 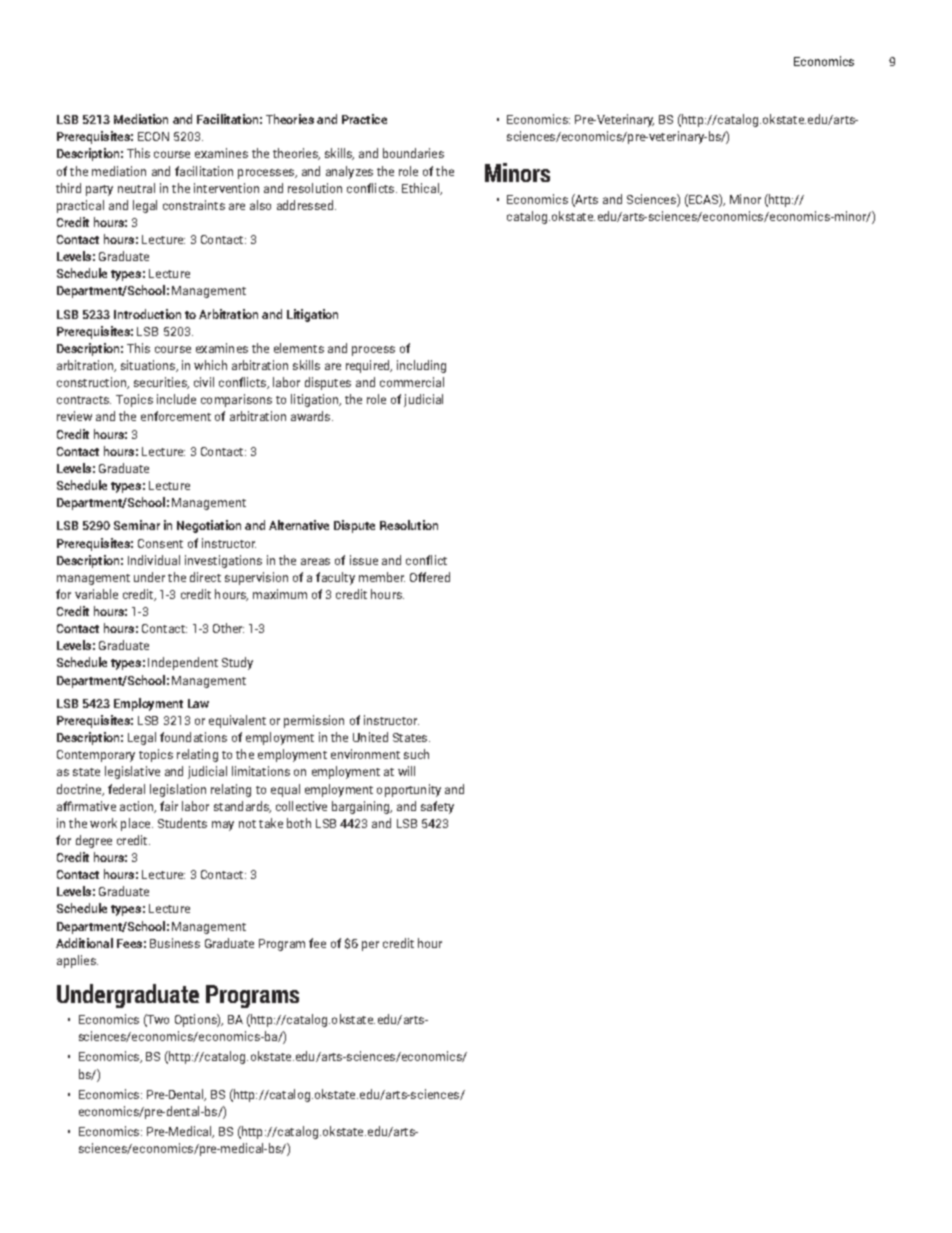 What do you see at coordinates (137, 525) in the screenshot?
I see `Seminar` at bounding box center [137, 525].
